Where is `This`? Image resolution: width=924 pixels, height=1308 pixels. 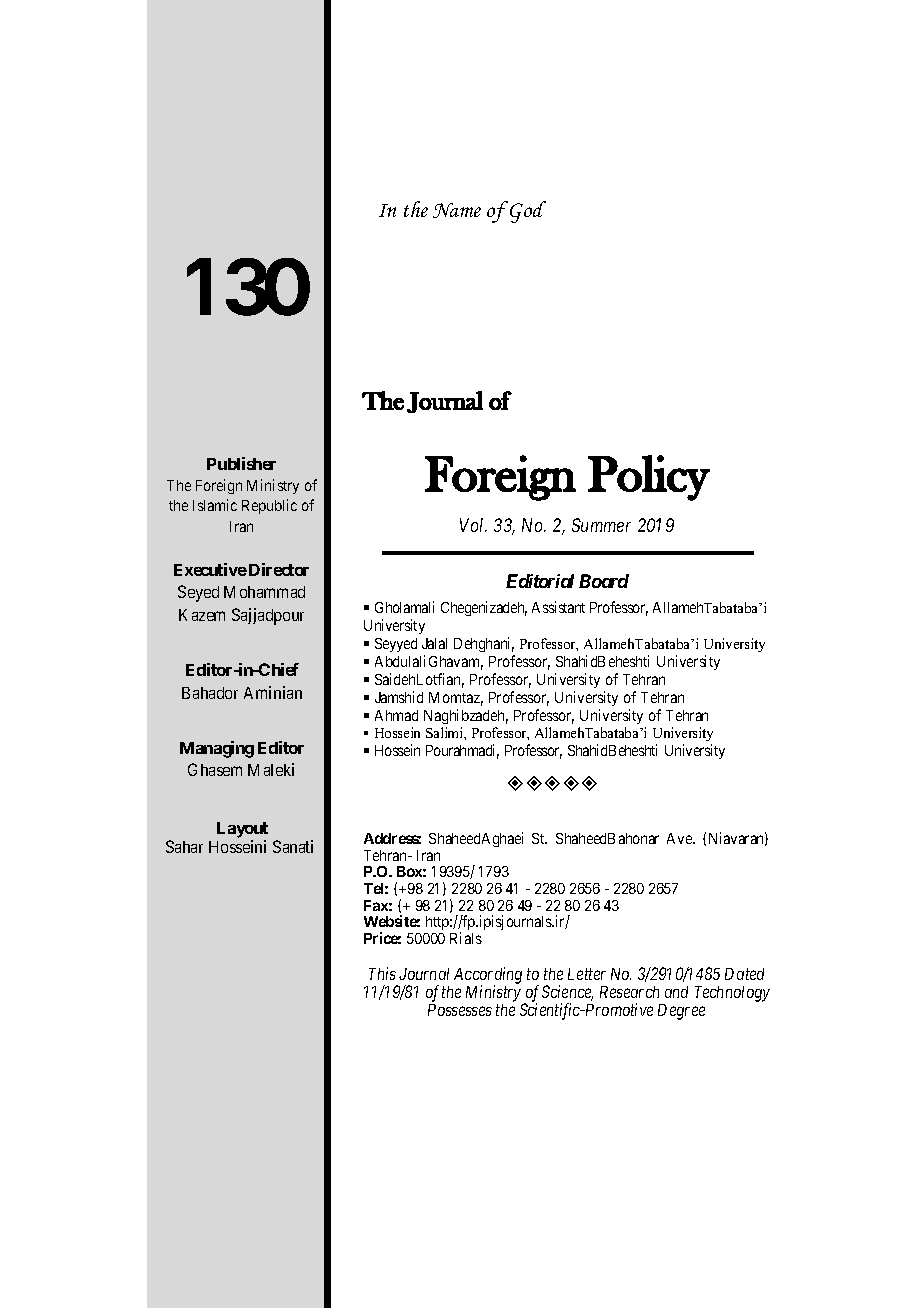 This is located at coordinates (382, 973).
